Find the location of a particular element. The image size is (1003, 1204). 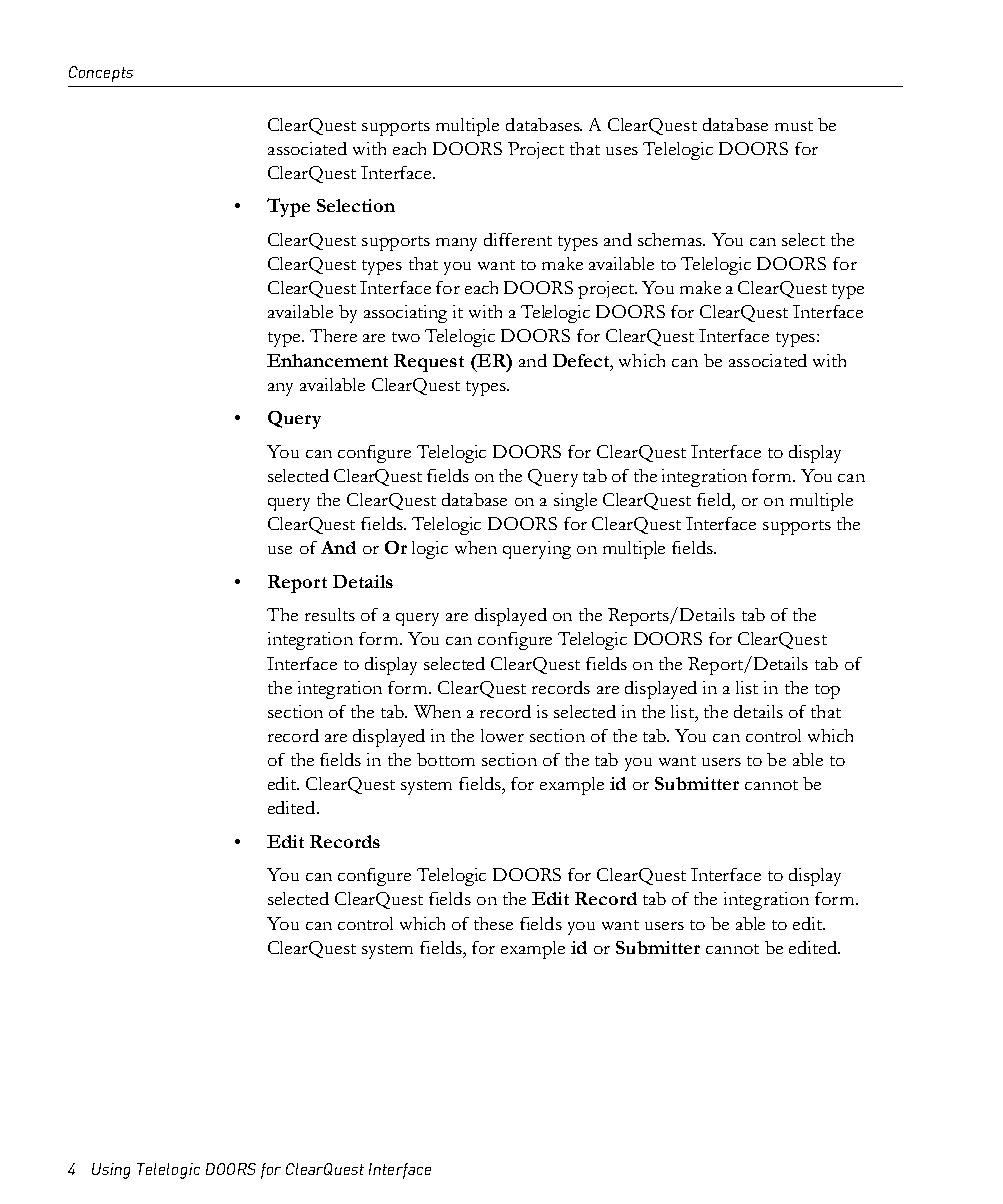

these is located at coordinates (493, 923).
